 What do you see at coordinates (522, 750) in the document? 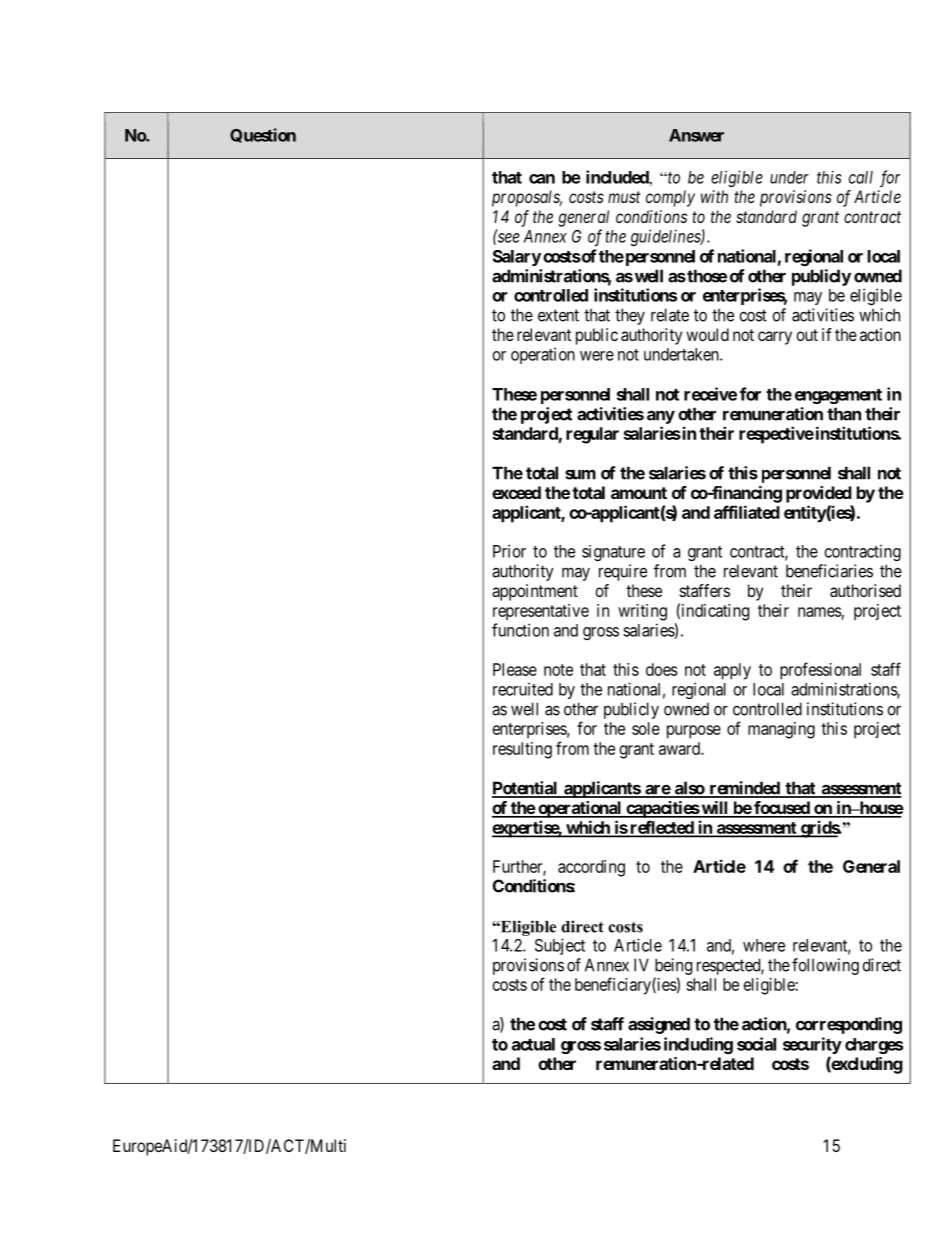
I see `resulting` at bounding box center [522, 750].
